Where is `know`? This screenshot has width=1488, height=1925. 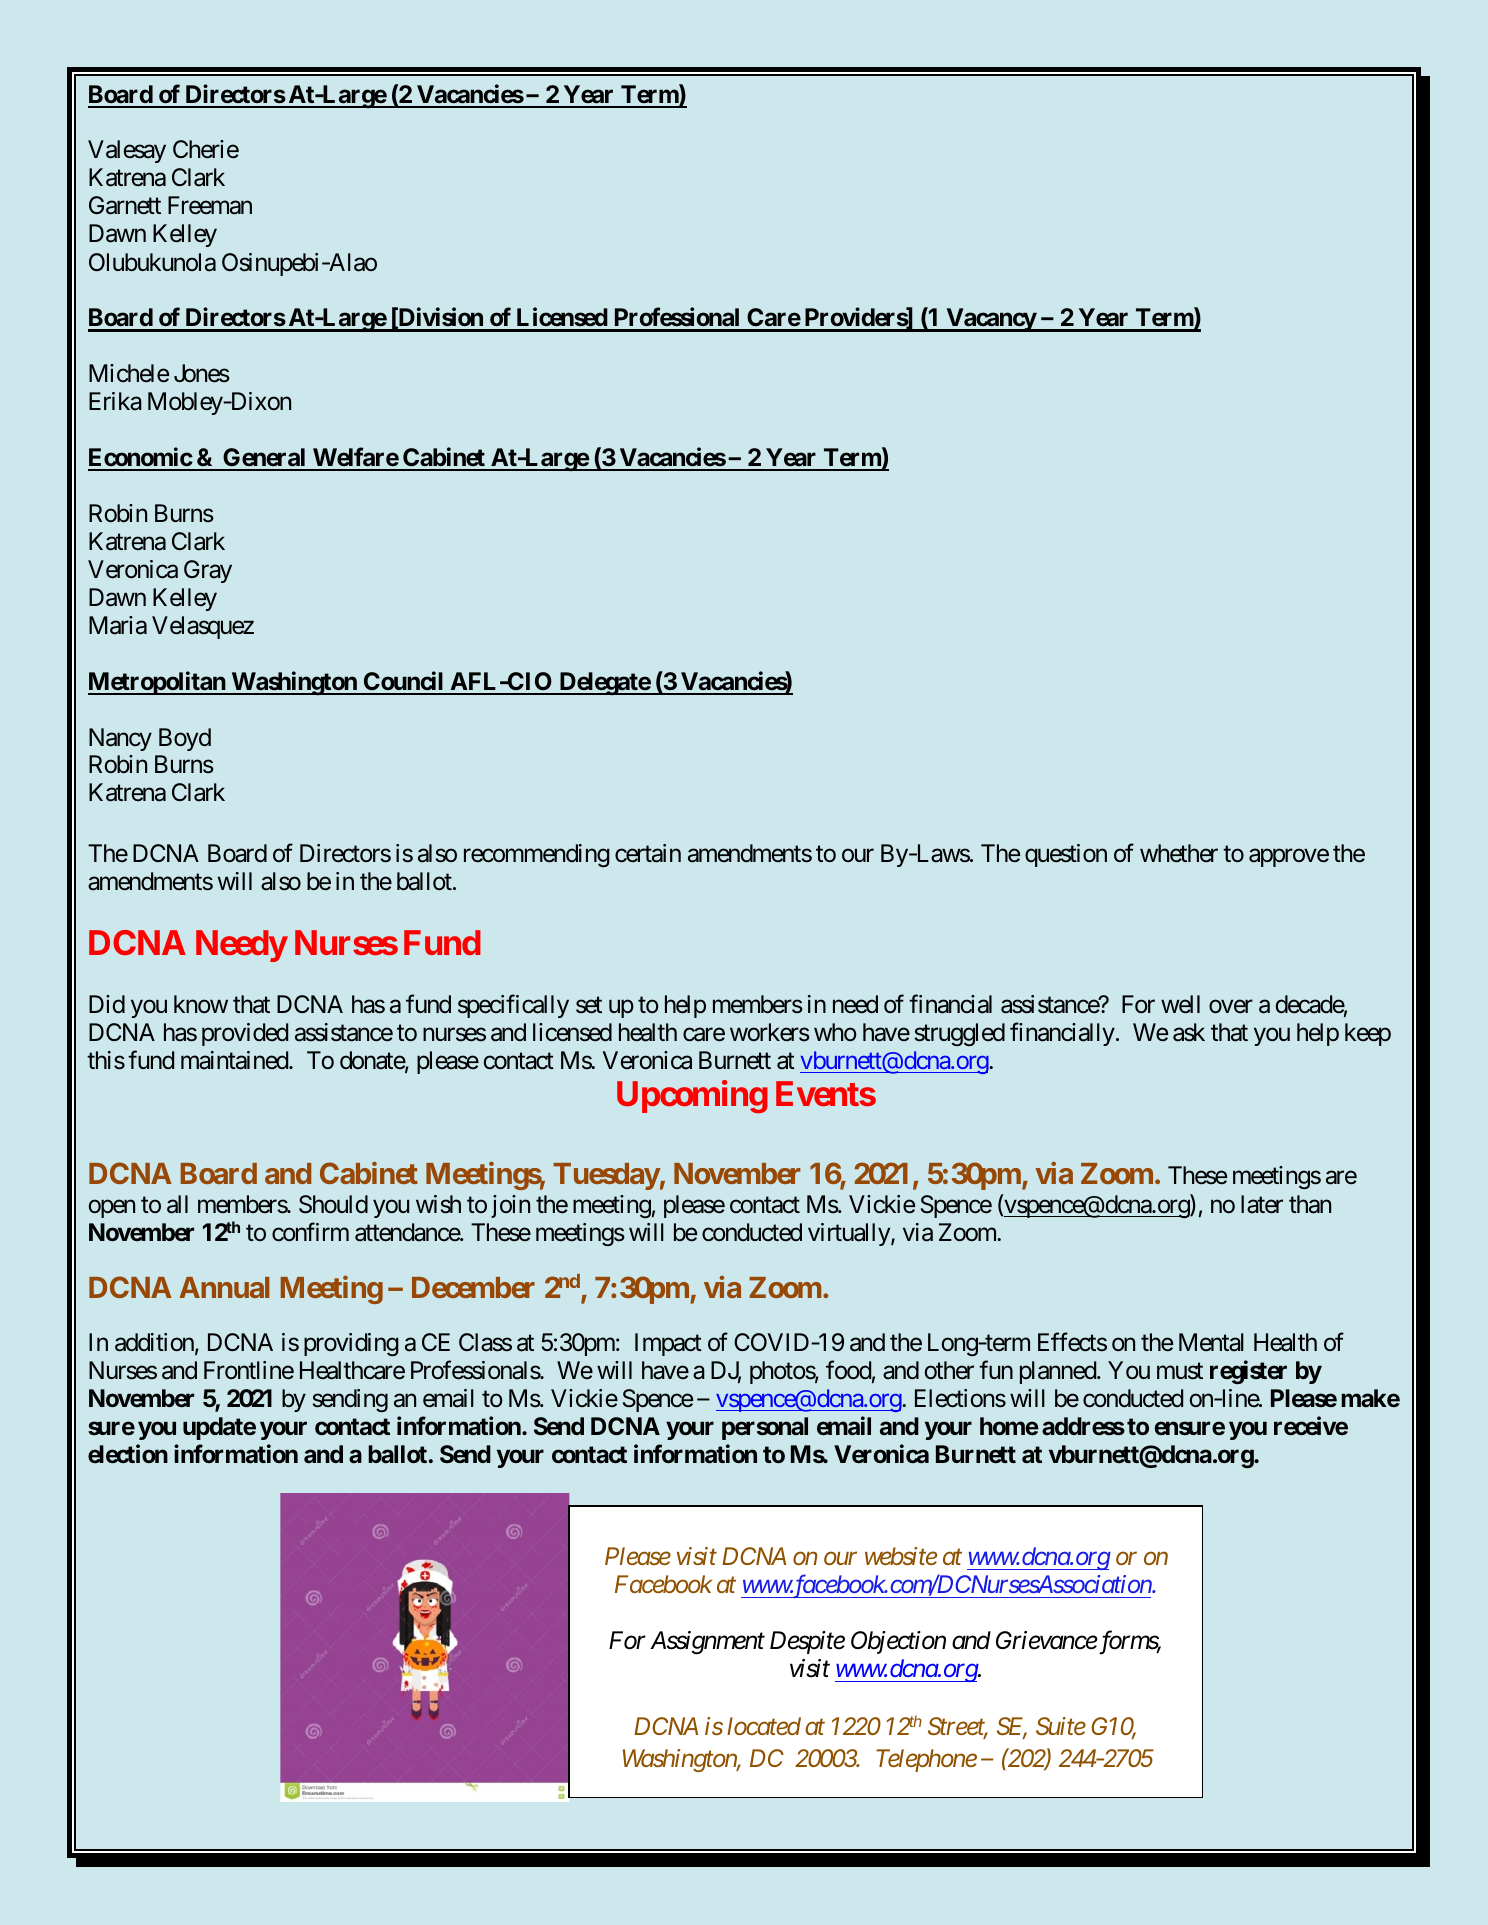
know is located at coordinates (201, 1004).
